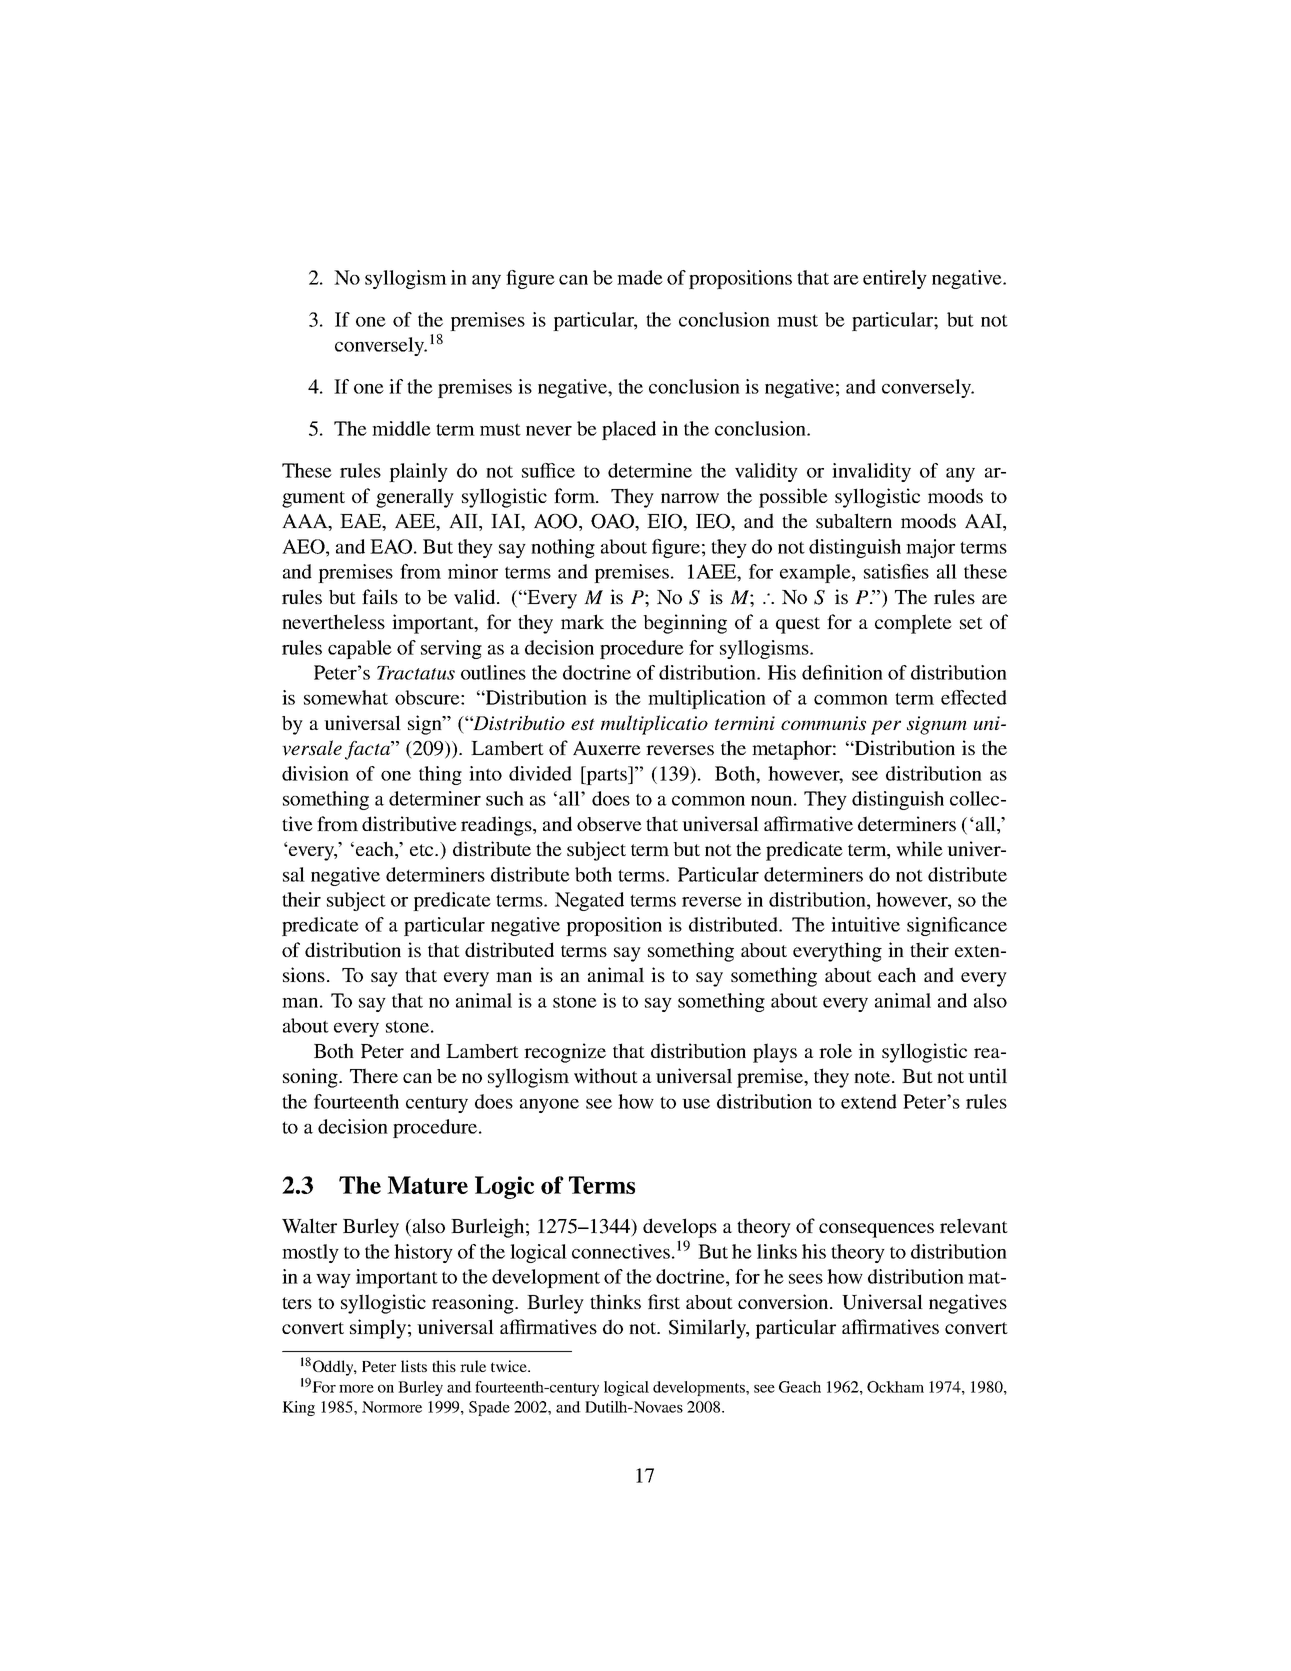  What do you see at coordinates (640, 277) in the screenshot?
I see `made` at bounding box center [640, 277].
